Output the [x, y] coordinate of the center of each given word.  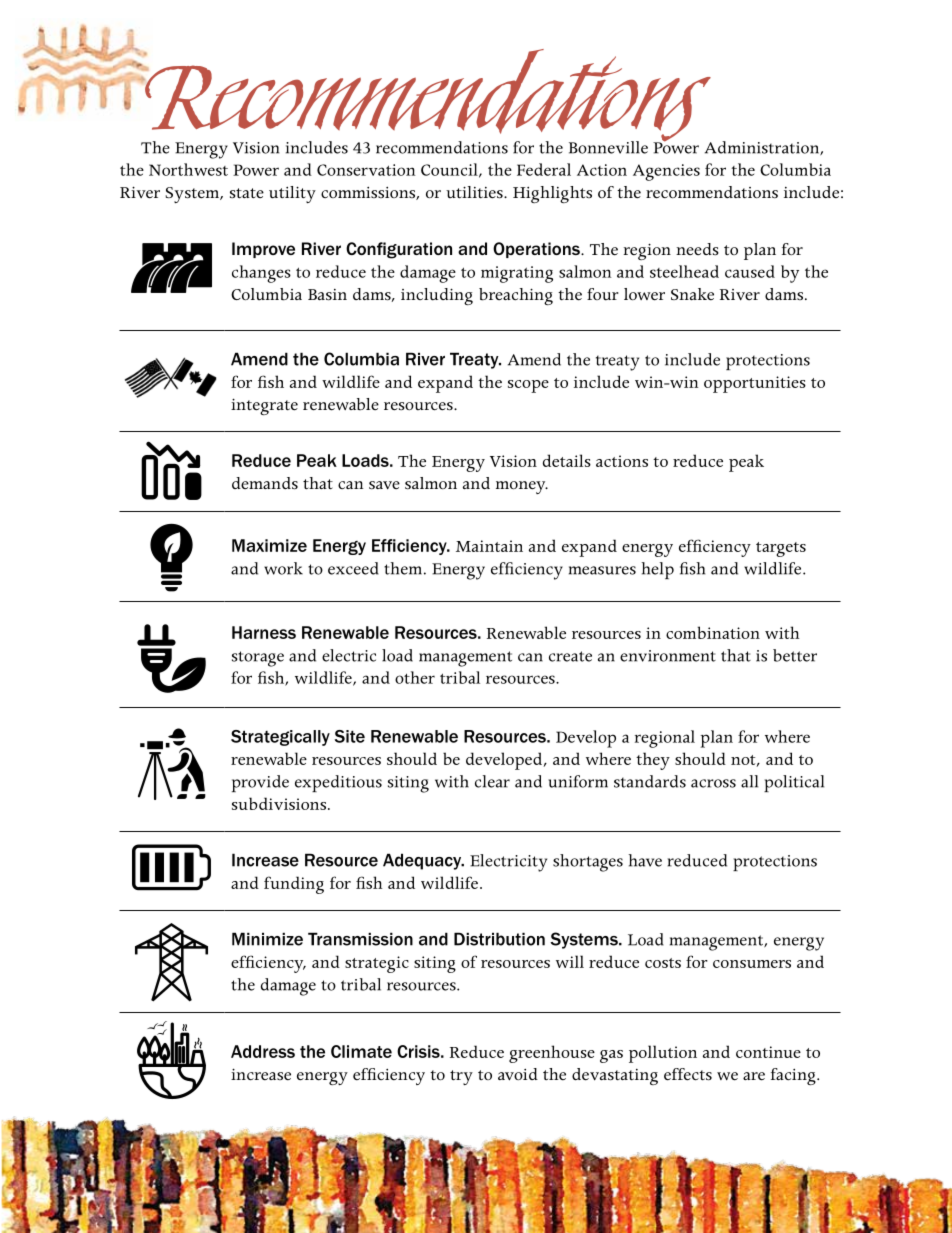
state [247, 193]
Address [263, 1051]
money [522, 487]
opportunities [755, 384]
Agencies [666, 172]
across [713, 783]
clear [492, 781]
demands [265, 483]
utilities [475, 192]
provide [260, 783]
